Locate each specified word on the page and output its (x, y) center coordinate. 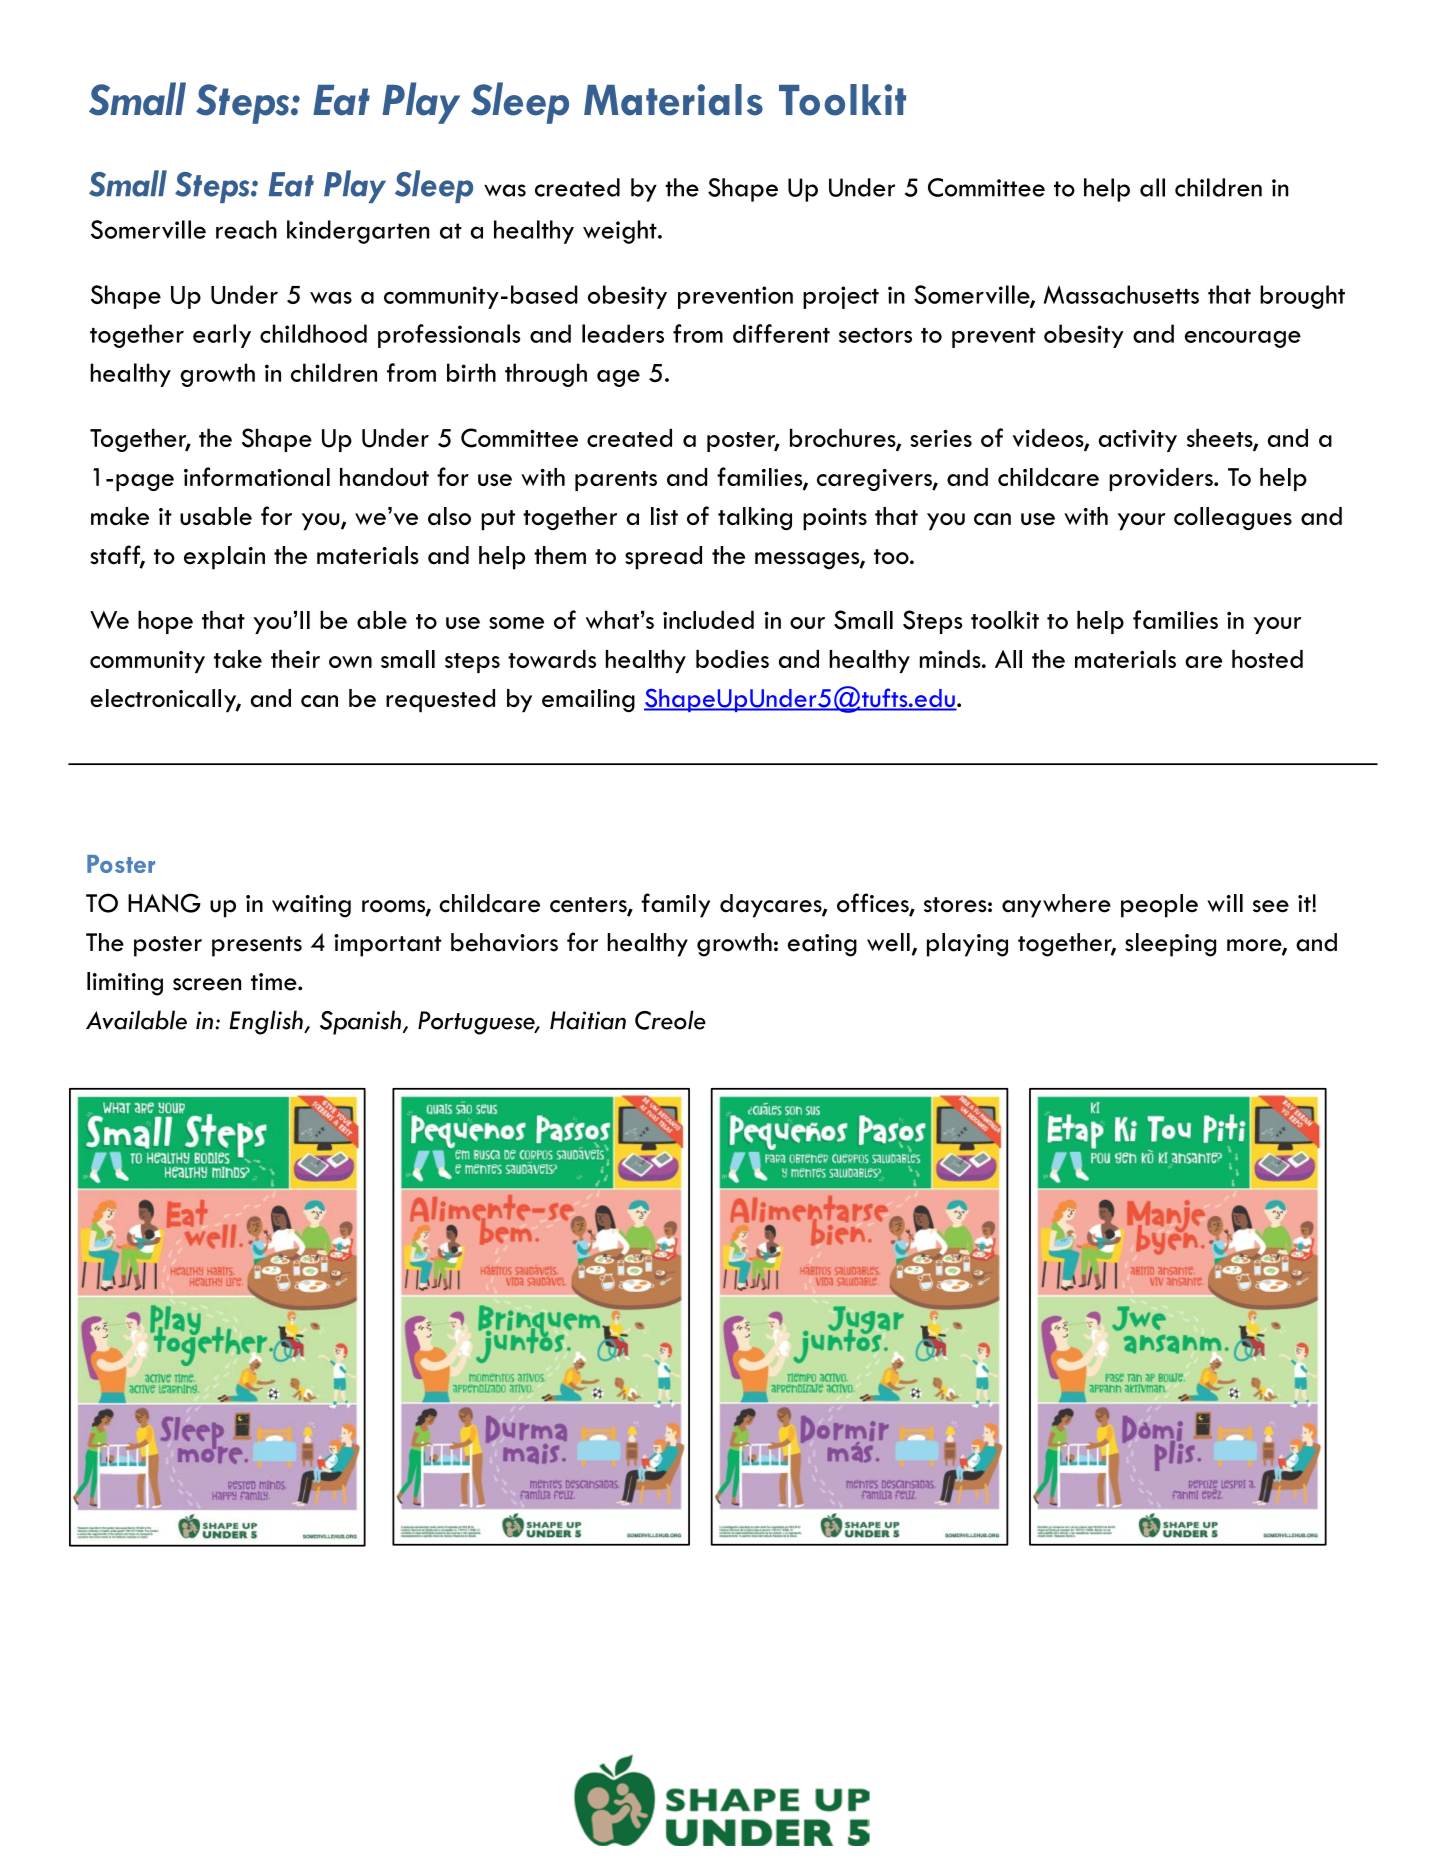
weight (621, 232)
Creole (670, 1020)
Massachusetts (1121, 294)
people (1159, 906)
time (275, 982)
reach (246, 229)
